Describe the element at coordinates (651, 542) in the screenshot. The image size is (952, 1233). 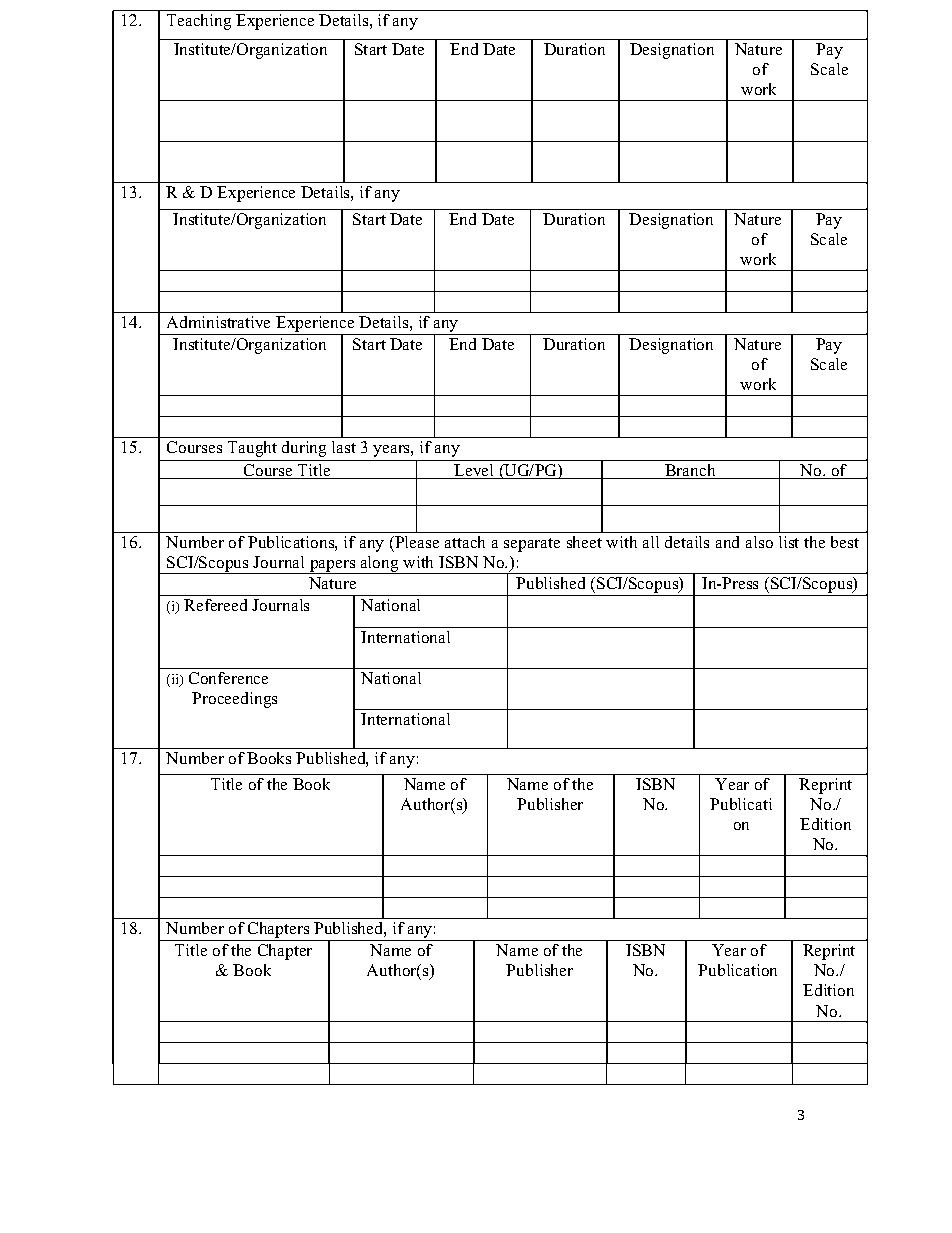
I see `all` at that location.
